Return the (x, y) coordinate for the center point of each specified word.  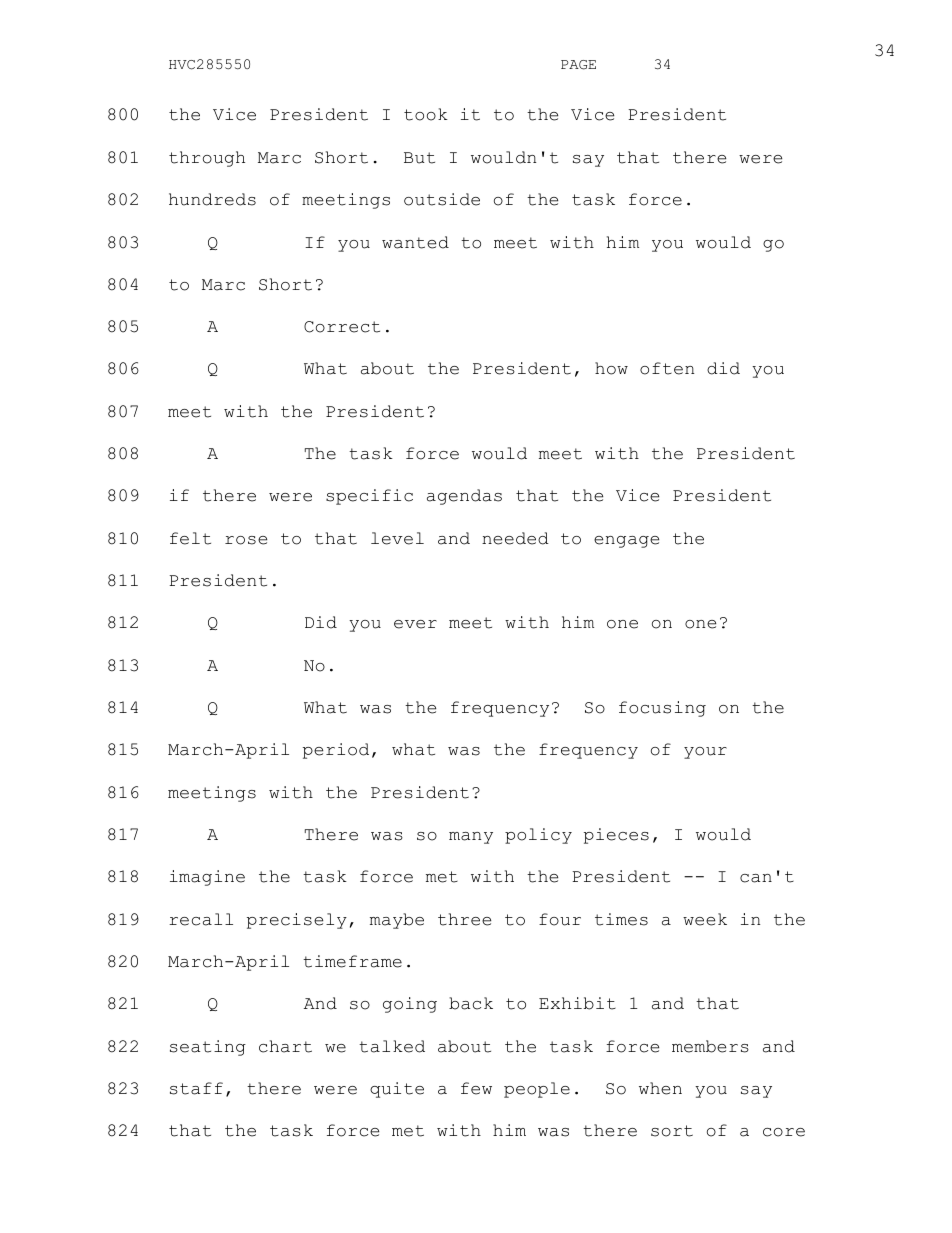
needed (515, 538)
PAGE (578, 65)
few (476, 1088)
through (207, 159)
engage (626, 542)
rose (246, 540)
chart (285, 1046)
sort (672, 1131)
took (426, 114)
